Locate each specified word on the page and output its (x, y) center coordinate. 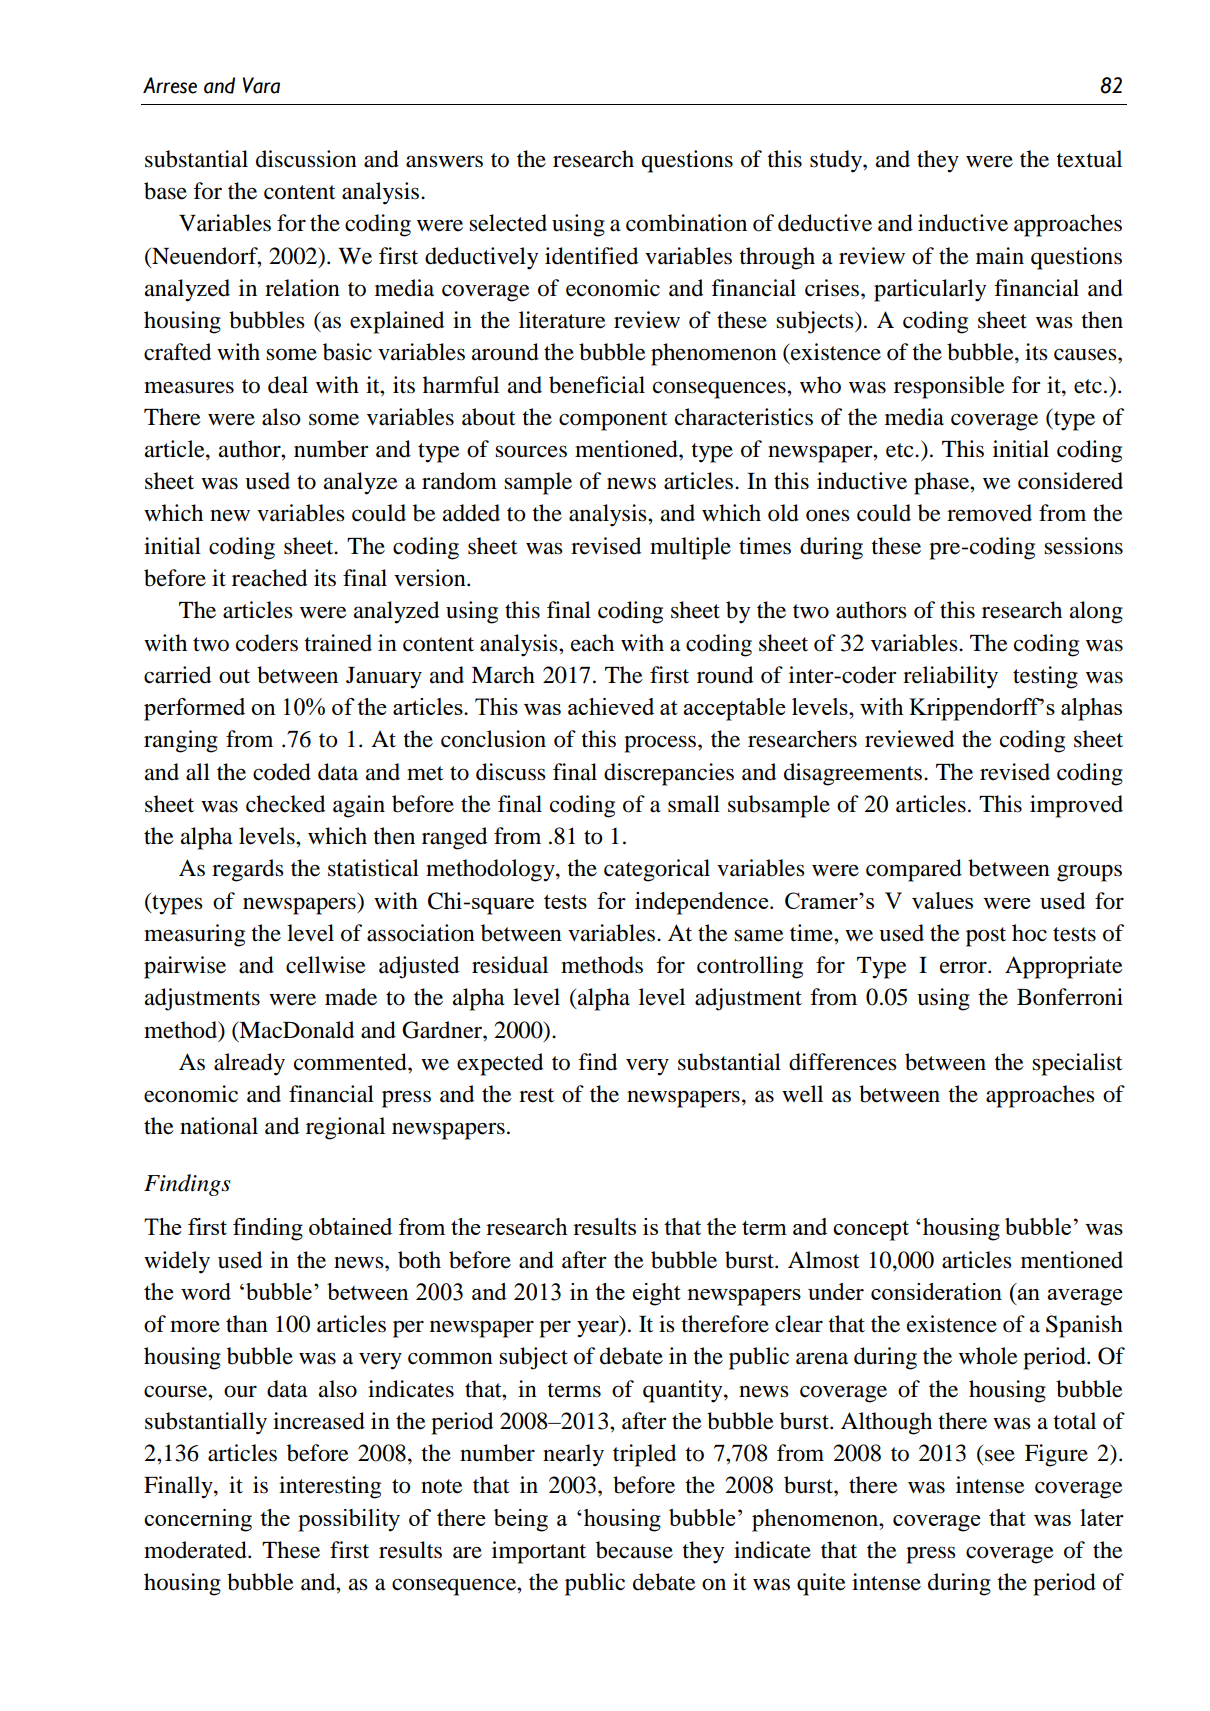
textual (1089, 159)
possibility (349, 1520)
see (1000, 1455)
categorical (657, 870)
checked (285, 804)
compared (914, 870)
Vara (261, 85)
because (634, 1550)
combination (686, 223)
